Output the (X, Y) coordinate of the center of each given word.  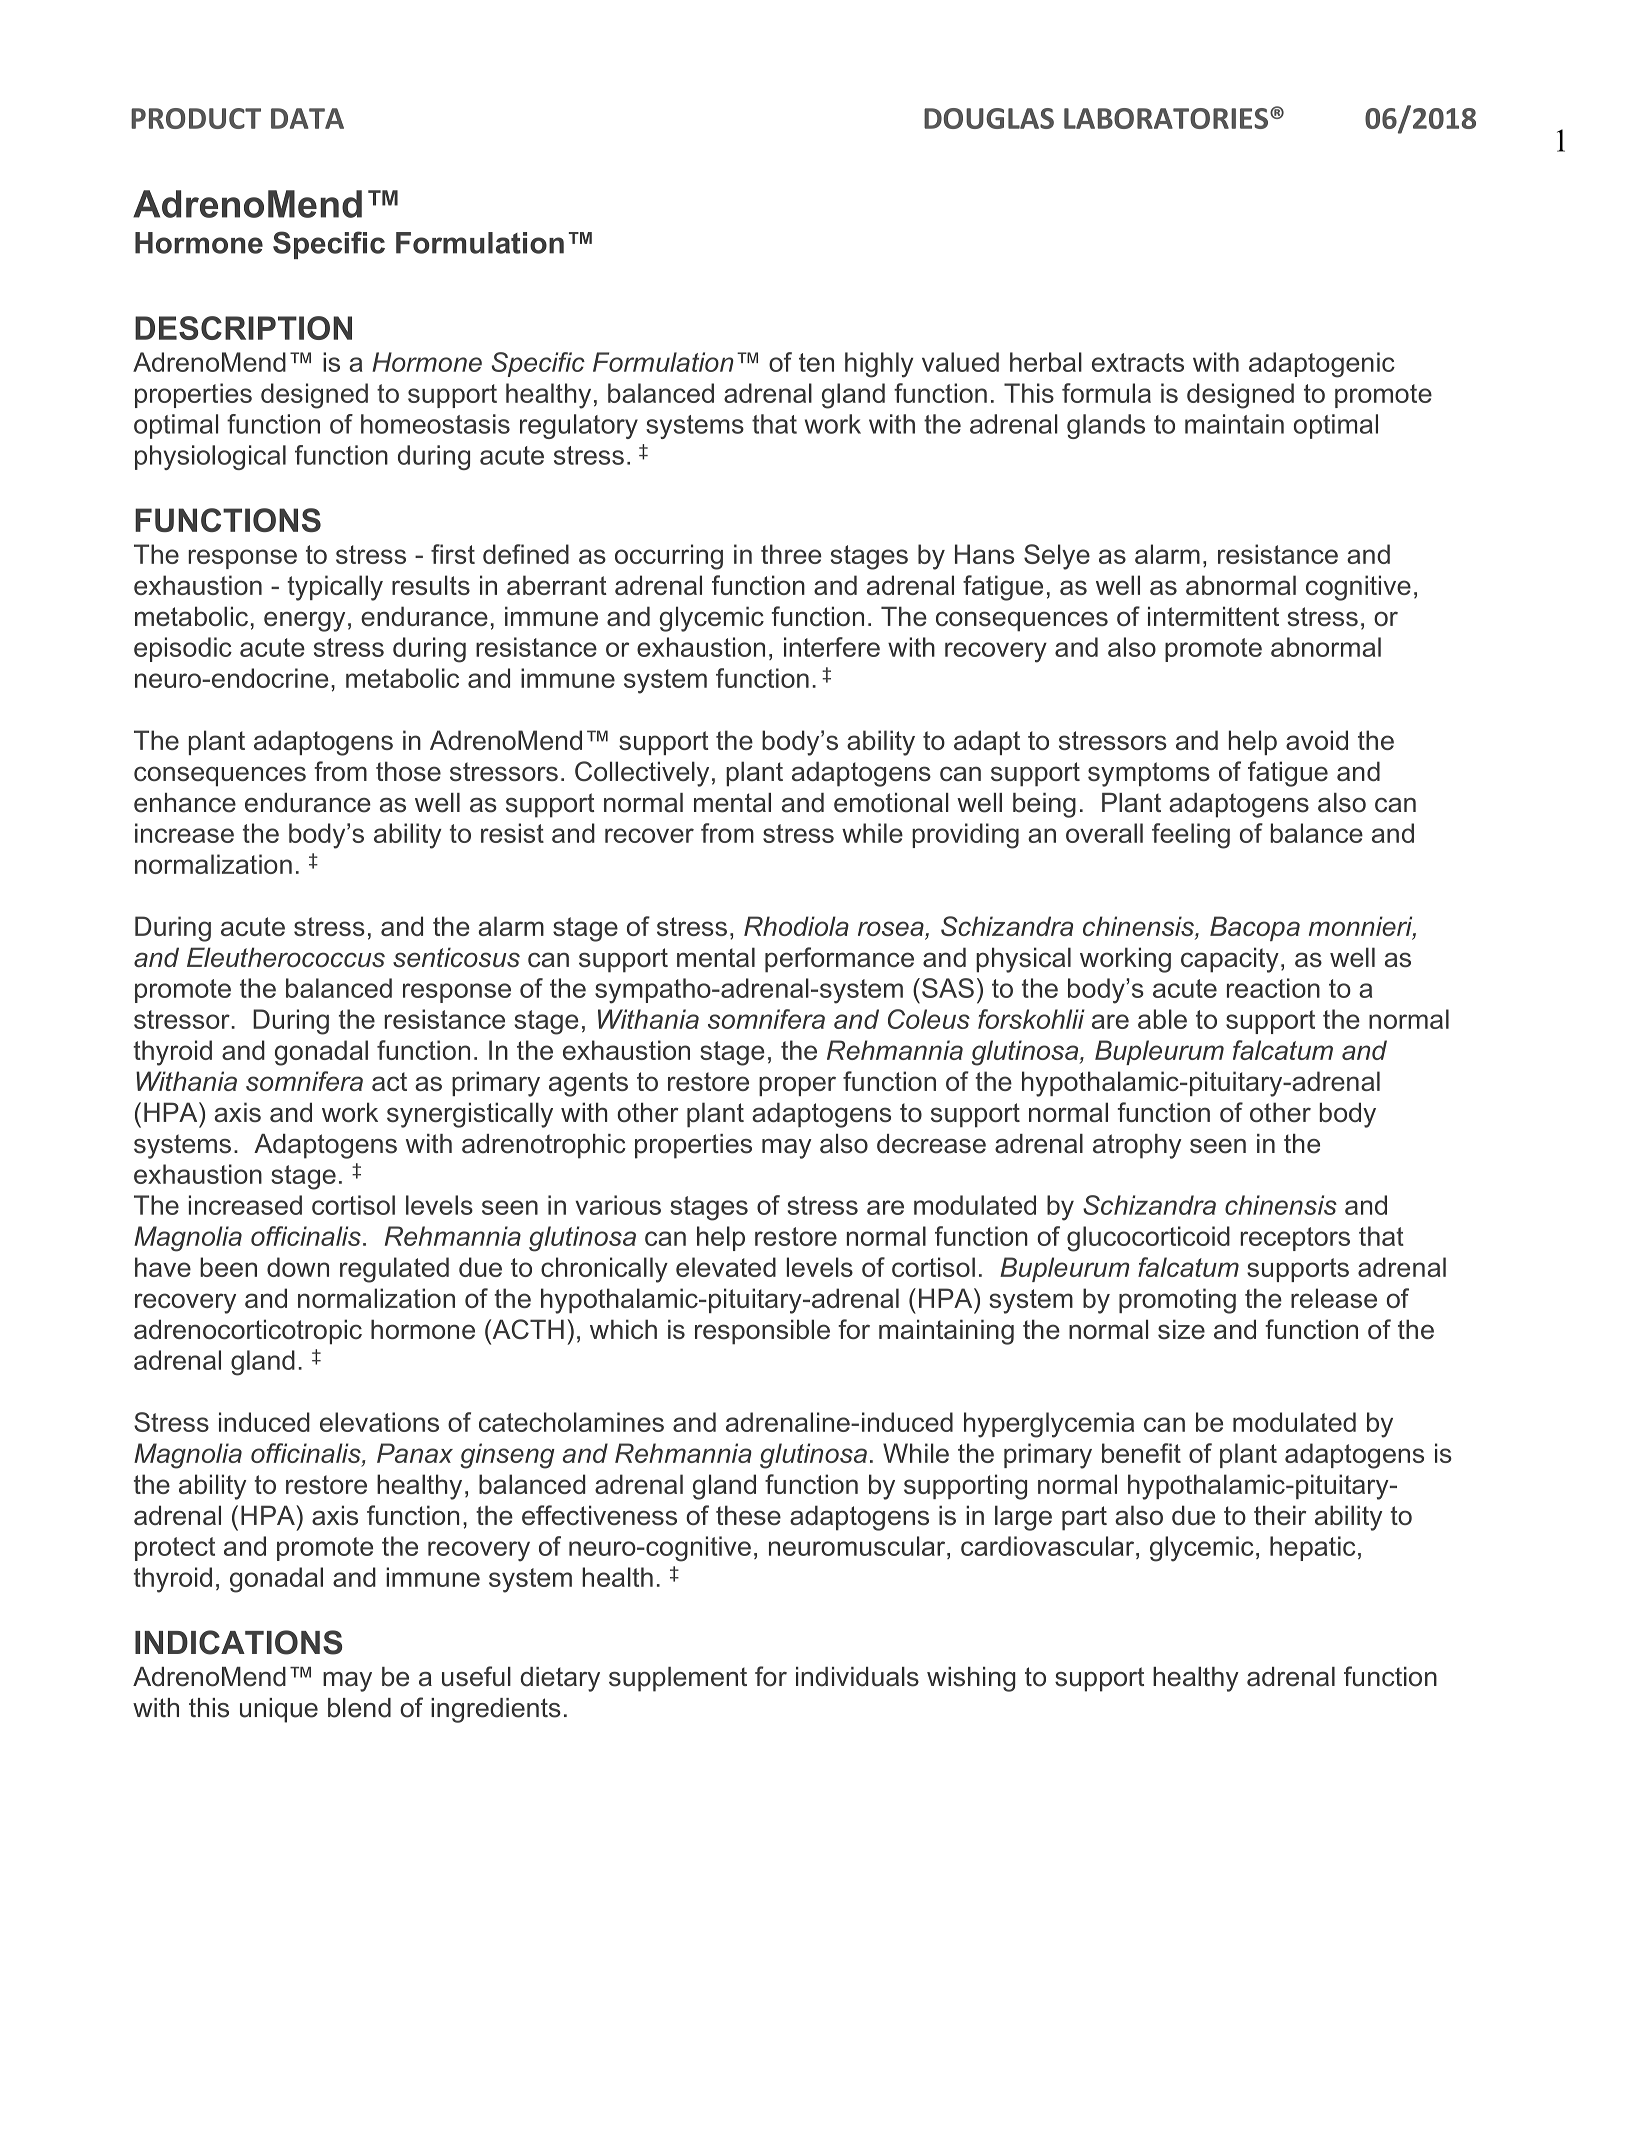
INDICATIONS (238, 1642)
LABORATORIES (1166, 118)
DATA (307, 118)
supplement (678, 1679)
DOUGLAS (989, 118)
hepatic (1312, 1548)
